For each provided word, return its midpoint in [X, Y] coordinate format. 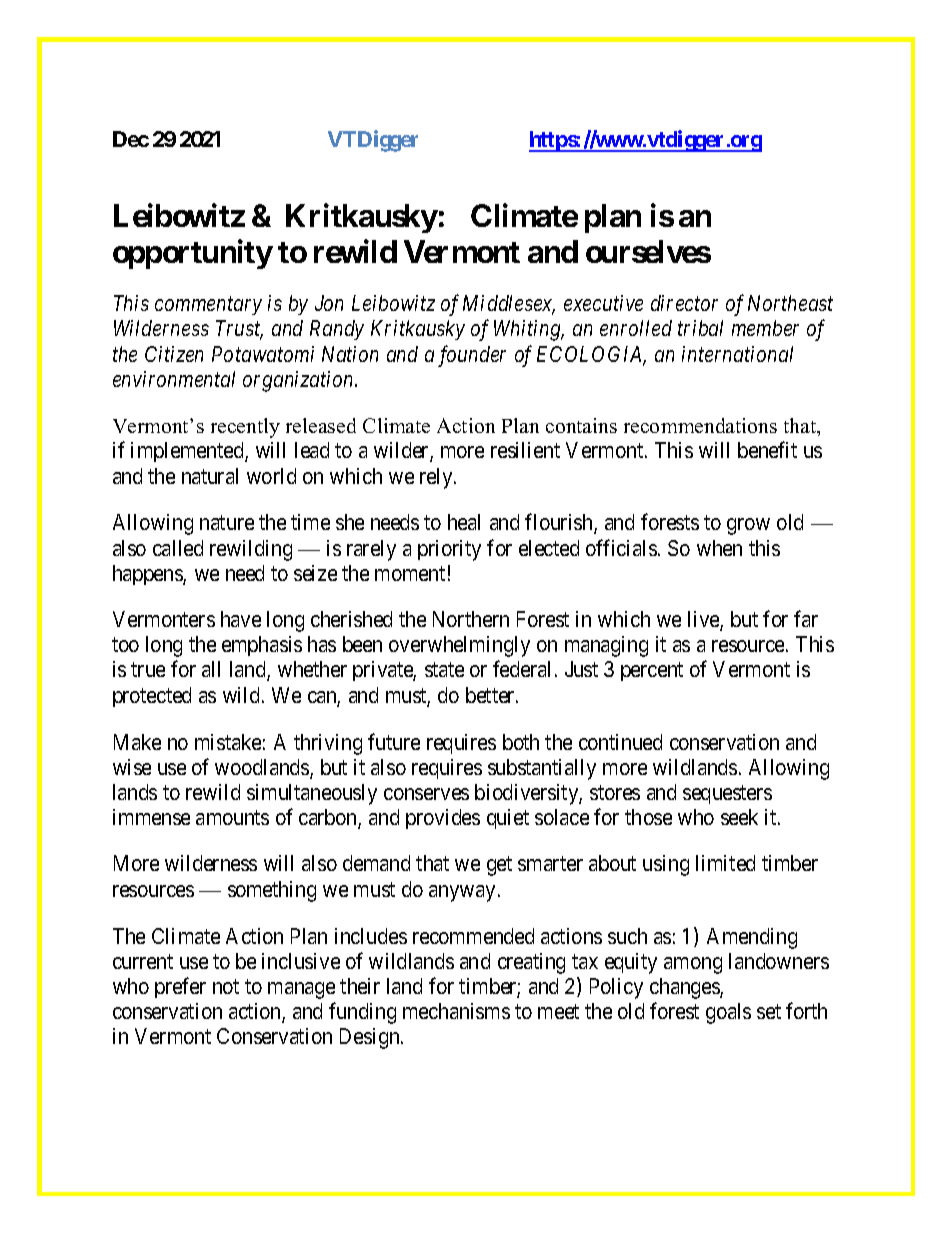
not [226, 986]
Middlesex [509, 304]
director [684, 303]
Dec [131, 139]
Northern [471, 619]
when [719, 548]
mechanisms [456, 1011]
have [241, 619]
